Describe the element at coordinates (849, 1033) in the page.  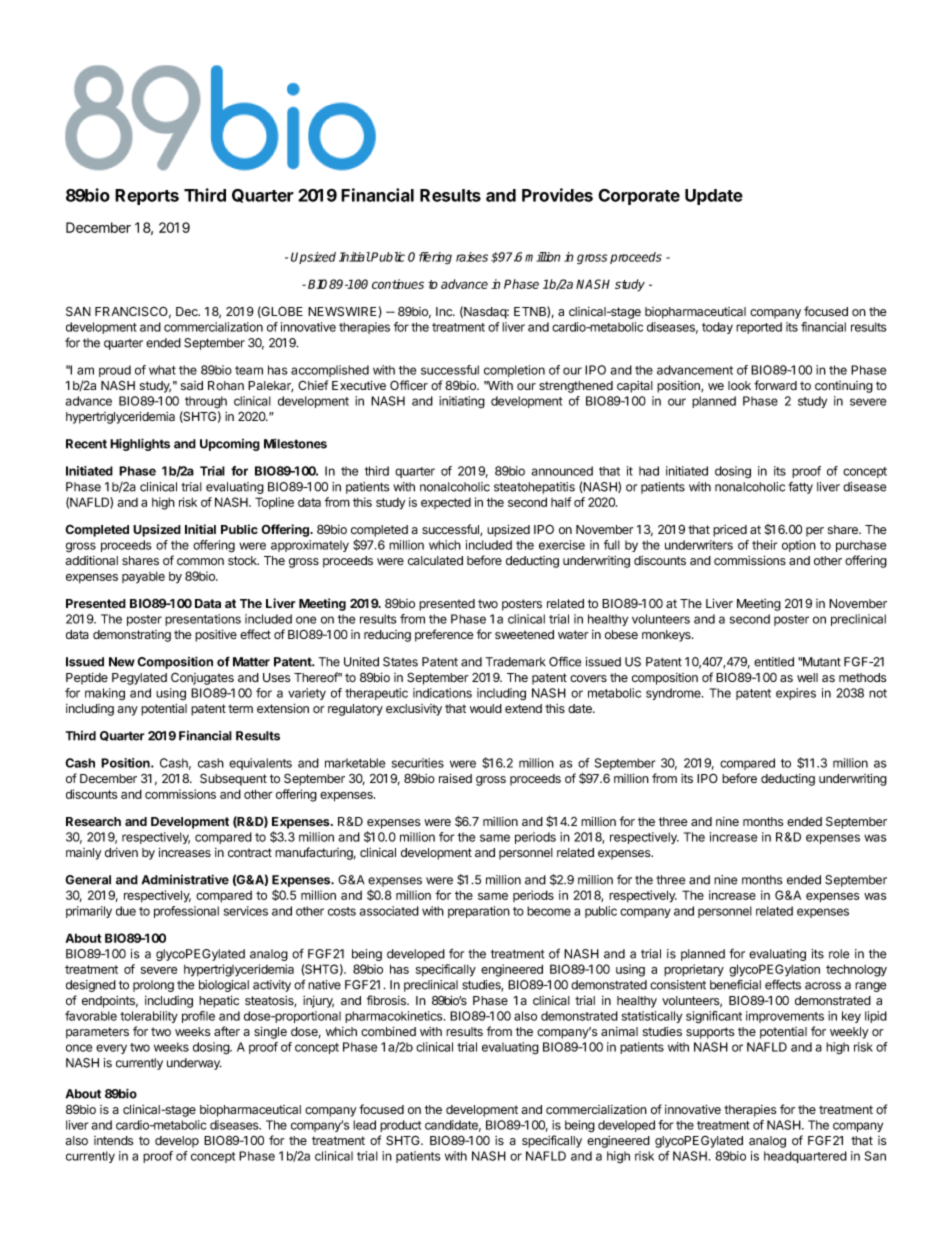
I see `weekly` at that location.
